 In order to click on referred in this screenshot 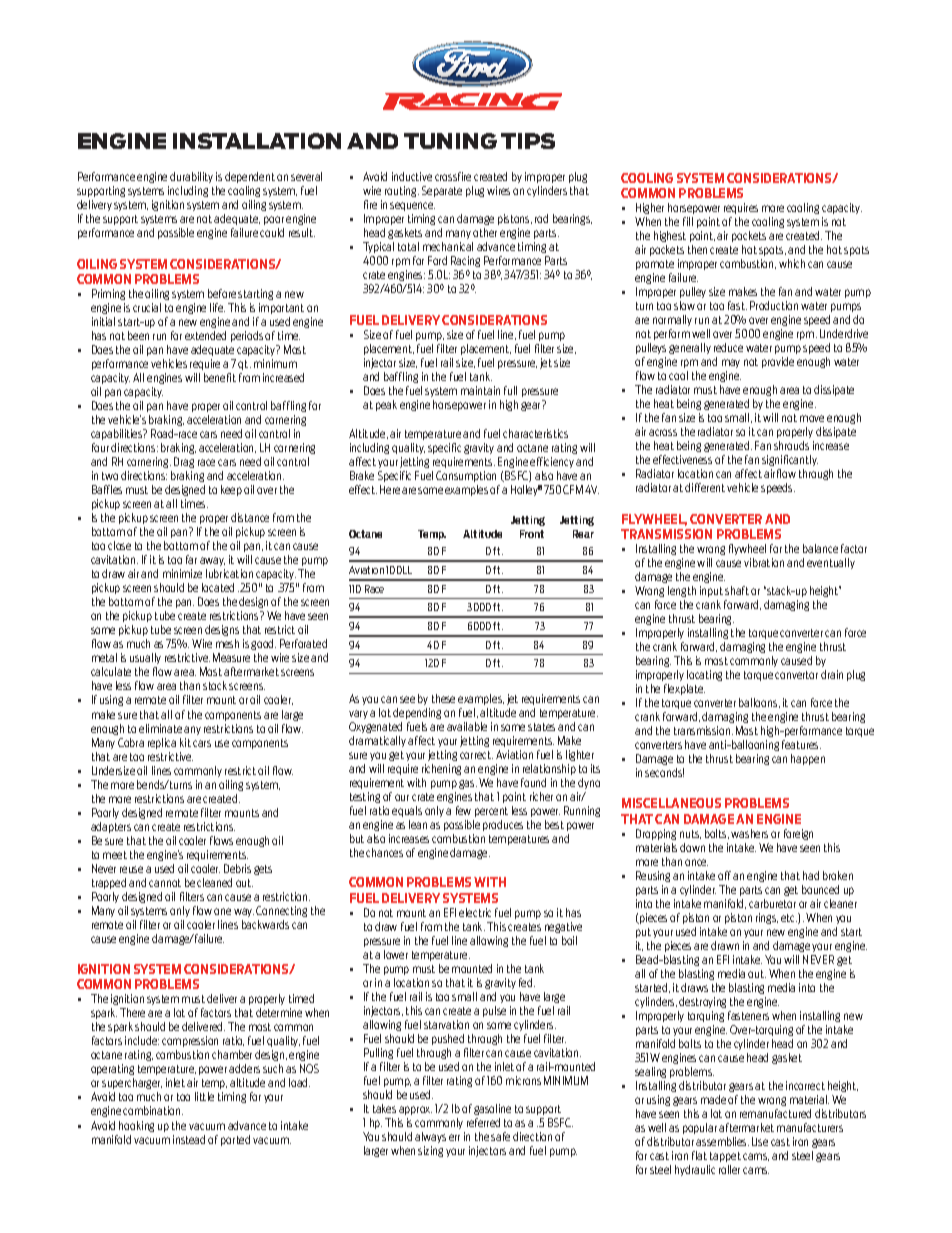, I will do `click(483, 1122)`.
